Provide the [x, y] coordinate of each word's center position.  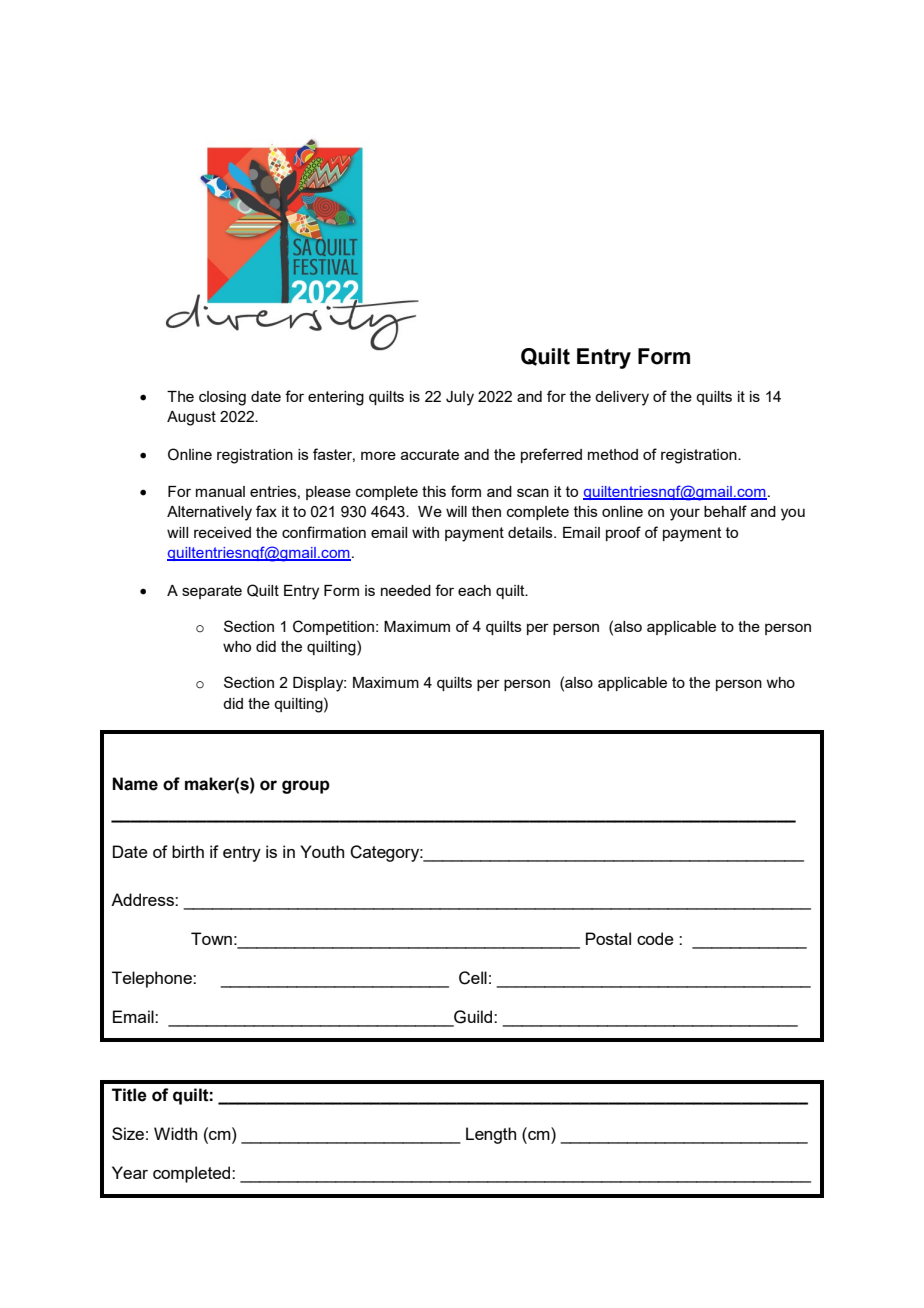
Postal [608, 938]
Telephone [153, 979]
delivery [622, 398]
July [460, 398]
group [306, 787]
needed [406, 590]
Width [175, 1133]
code [655, 938]
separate [212, 592]
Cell [473, 978]
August [191, 418]
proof [623, 533]
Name [135, 784]
